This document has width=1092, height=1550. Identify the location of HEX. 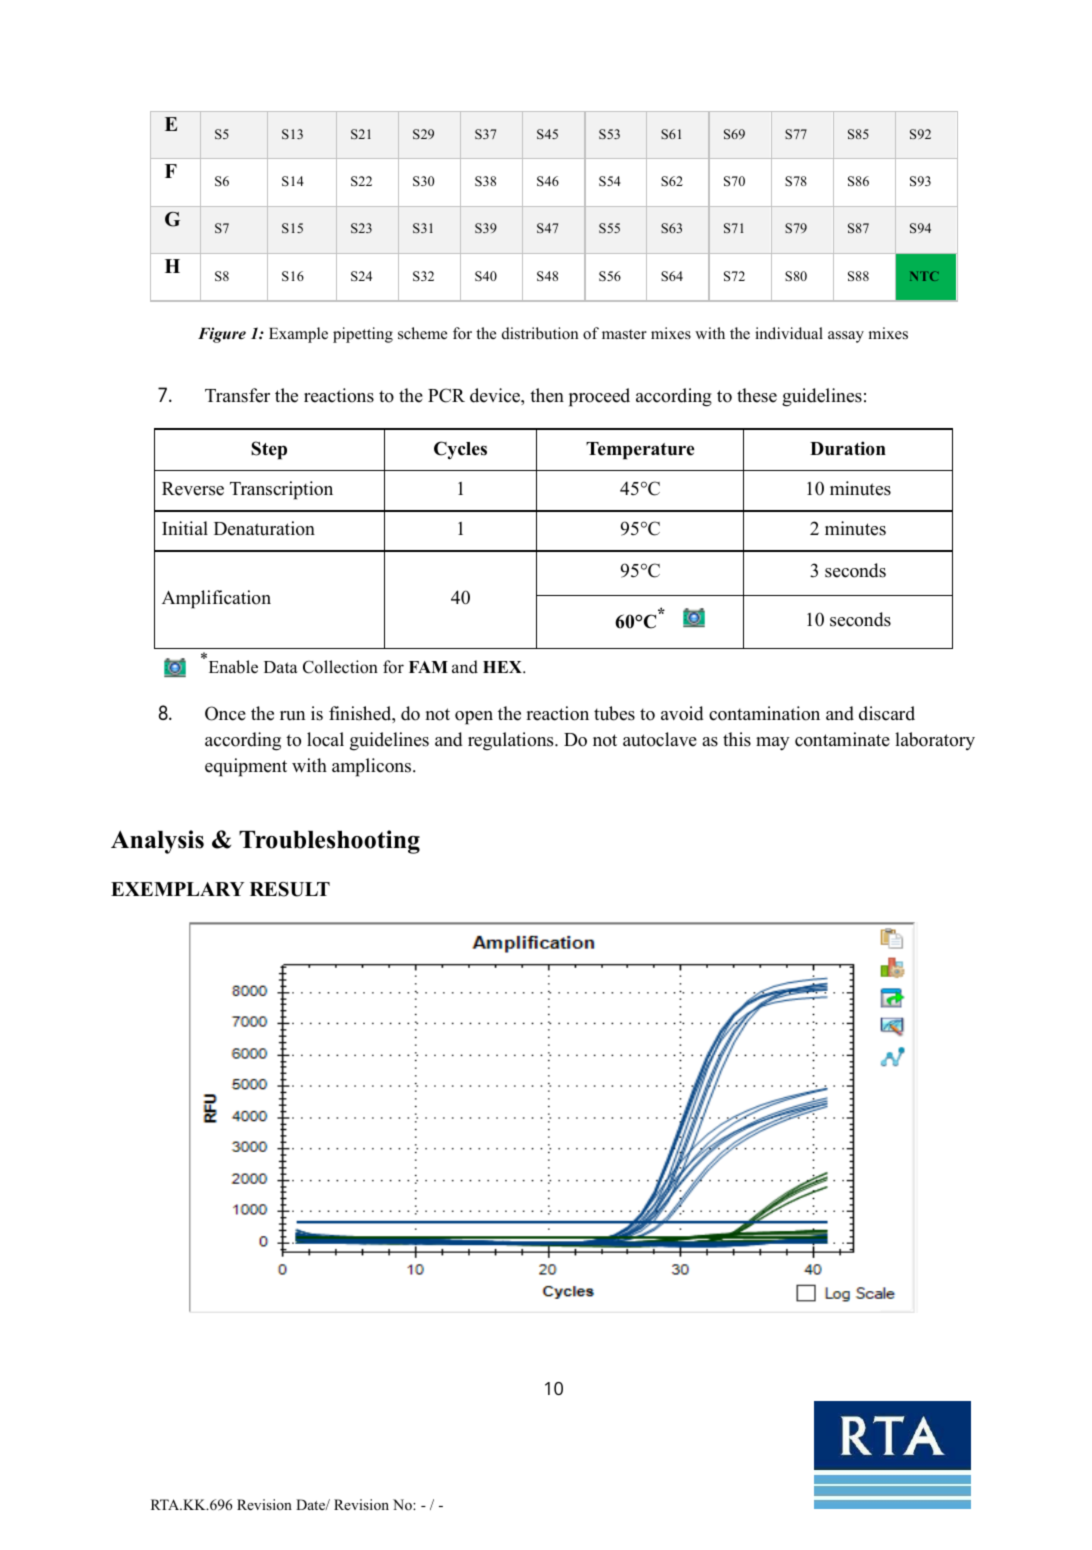
(503, 667).
